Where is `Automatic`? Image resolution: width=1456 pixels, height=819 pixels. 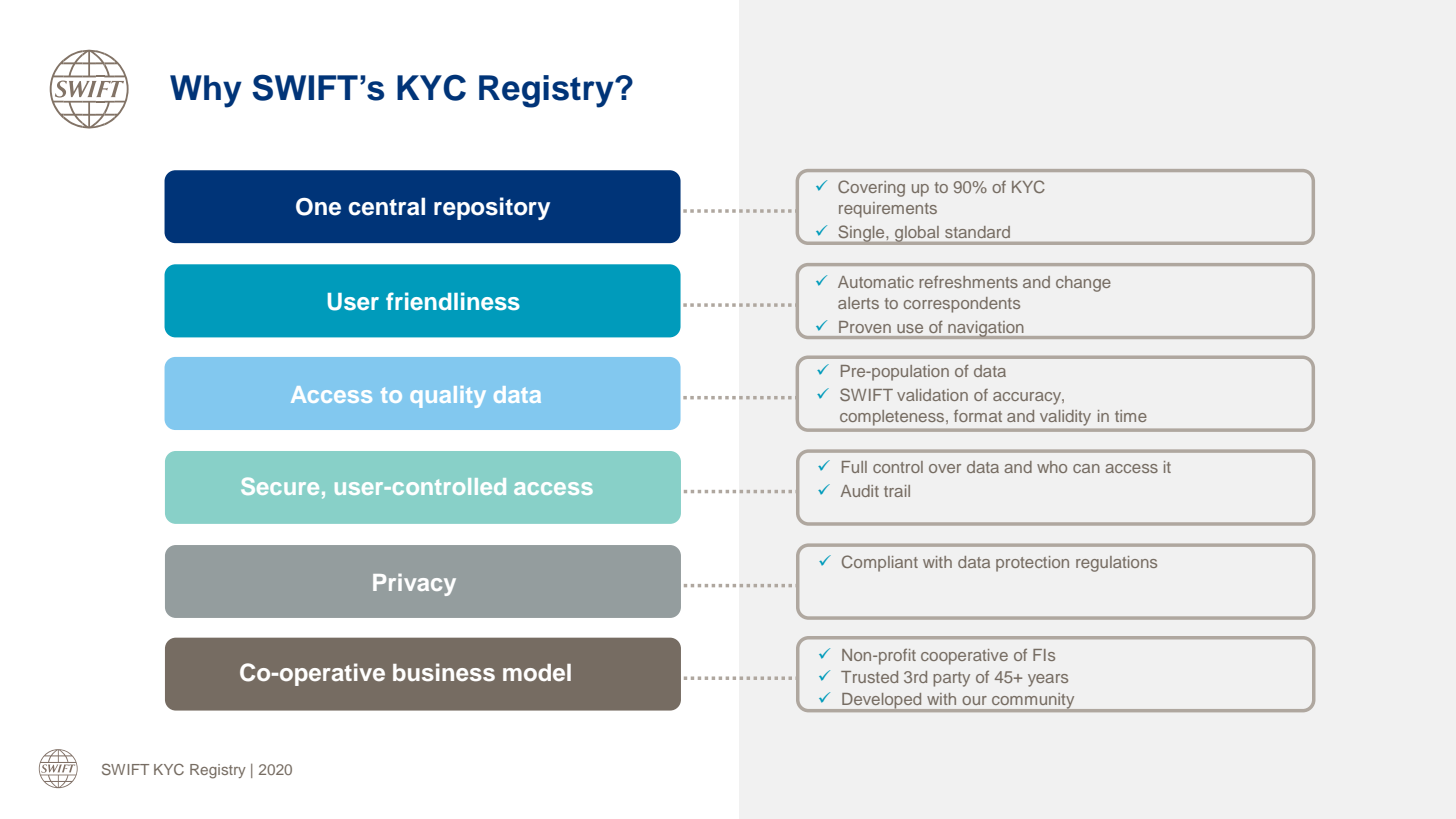 Automatic is located at coordinates (876, 282).
